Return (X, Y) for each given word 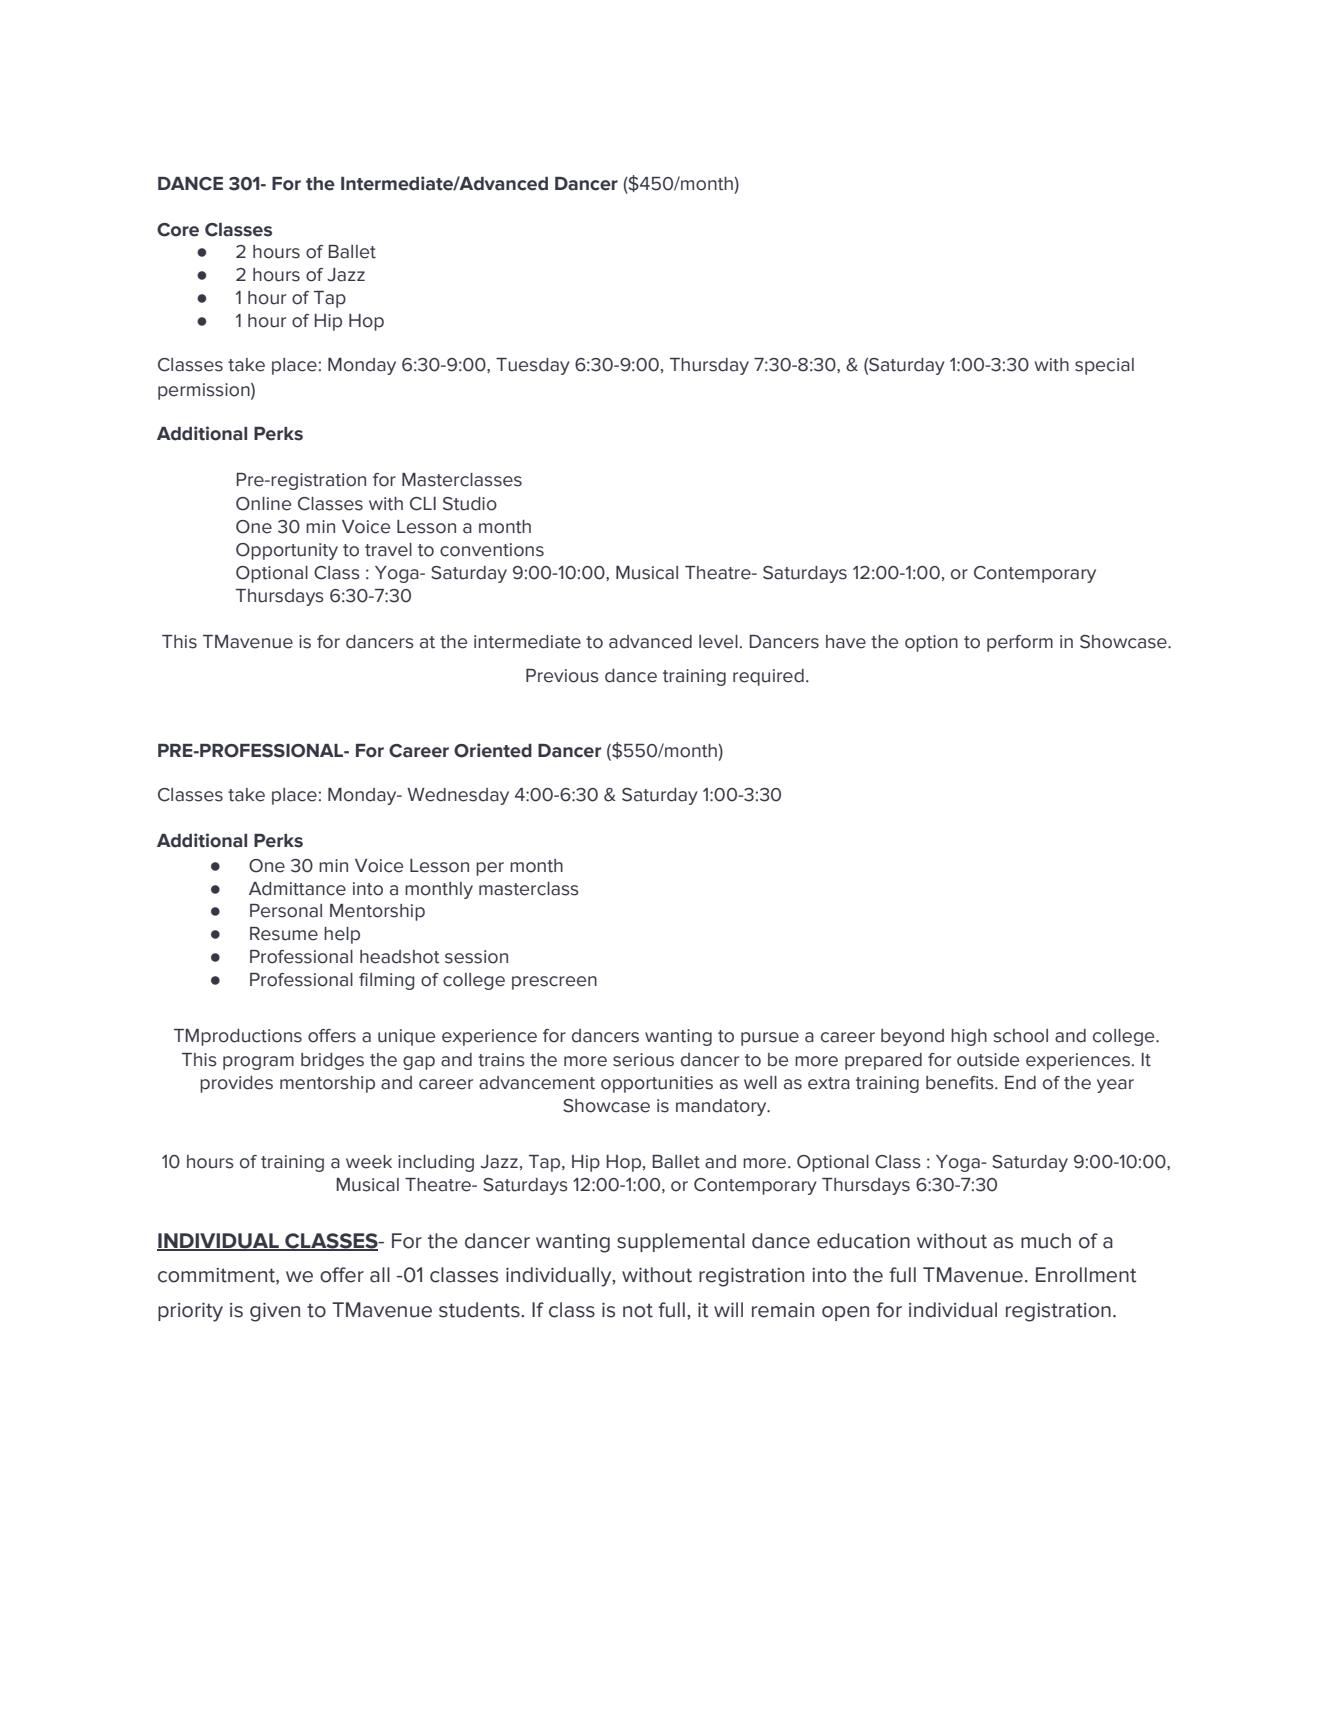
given (275, 1312)
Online (263, 504)
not (638, 1310)
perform (1020, 643)
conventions (492, 550)
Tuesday (533, 366)
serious (643, 1060)
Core (178, 230)
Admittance (297, 889)
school (1021, 1036)
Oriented (493, 750)
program (258, 1063)
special (1104, 366)
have (846, 642)
